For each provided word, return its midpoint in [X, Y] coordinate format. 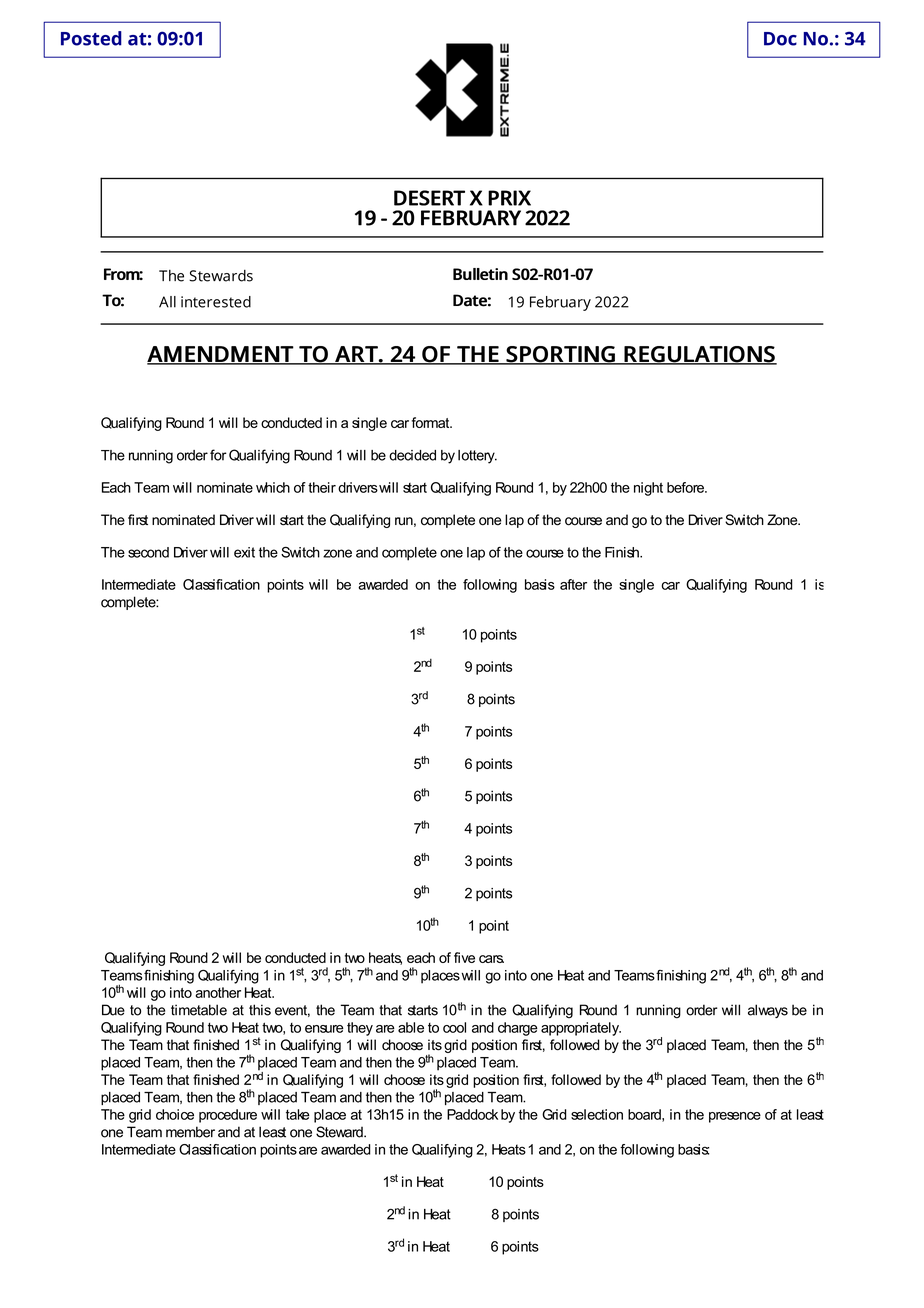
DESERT [429, 198]
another [218, 992]
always [768, 1011]
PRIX [509, 198]
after [573, 584]
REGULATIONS [699, 355]
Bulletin [480, 274]
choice [175, 1114]
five [464, 957]
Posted [91, 38]
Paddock [472, 1114]
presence [735, 1117]
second [148, 552]
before [686, 487]
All [167, 302]
